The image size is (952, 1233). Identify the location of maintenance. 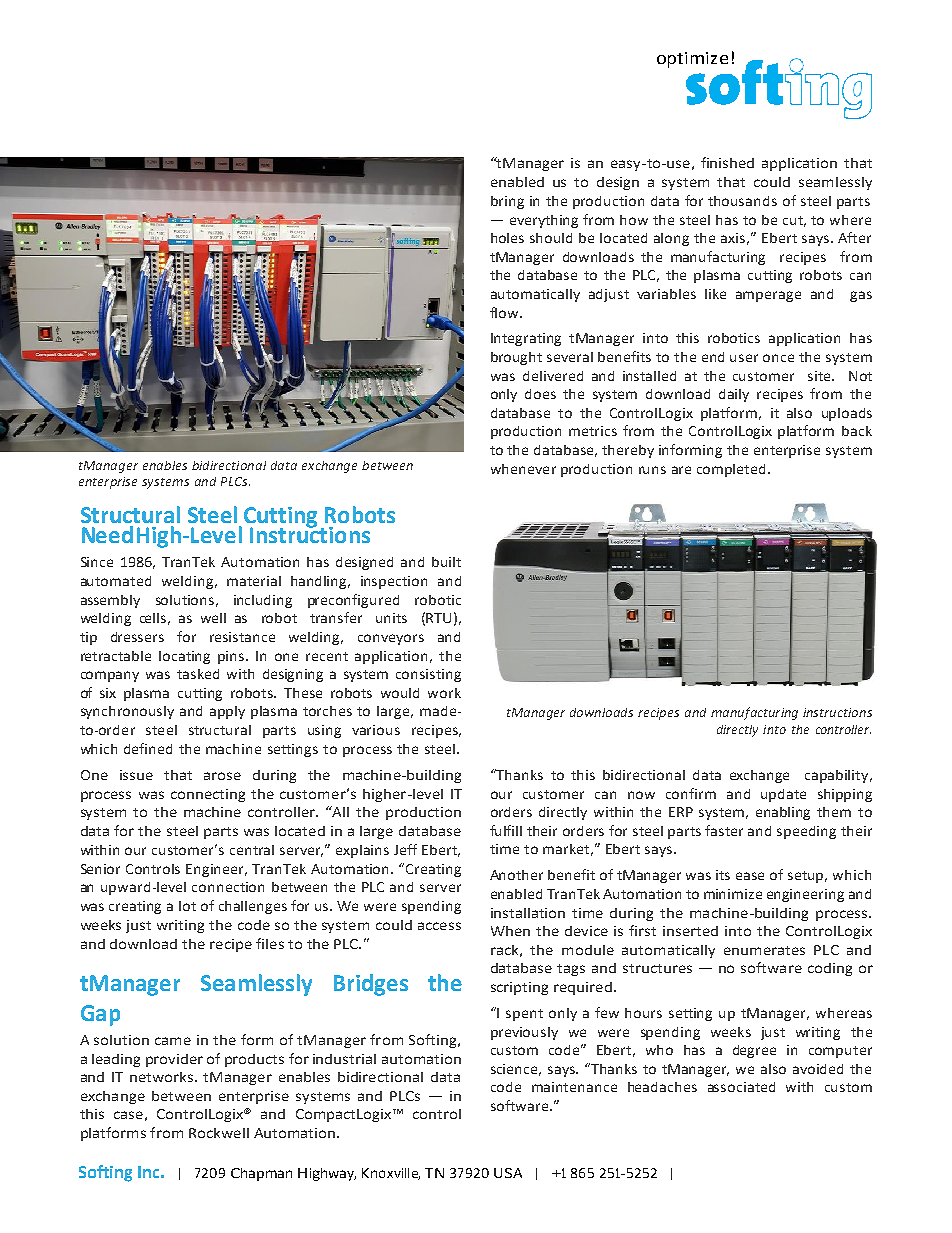
(574, 1087).
